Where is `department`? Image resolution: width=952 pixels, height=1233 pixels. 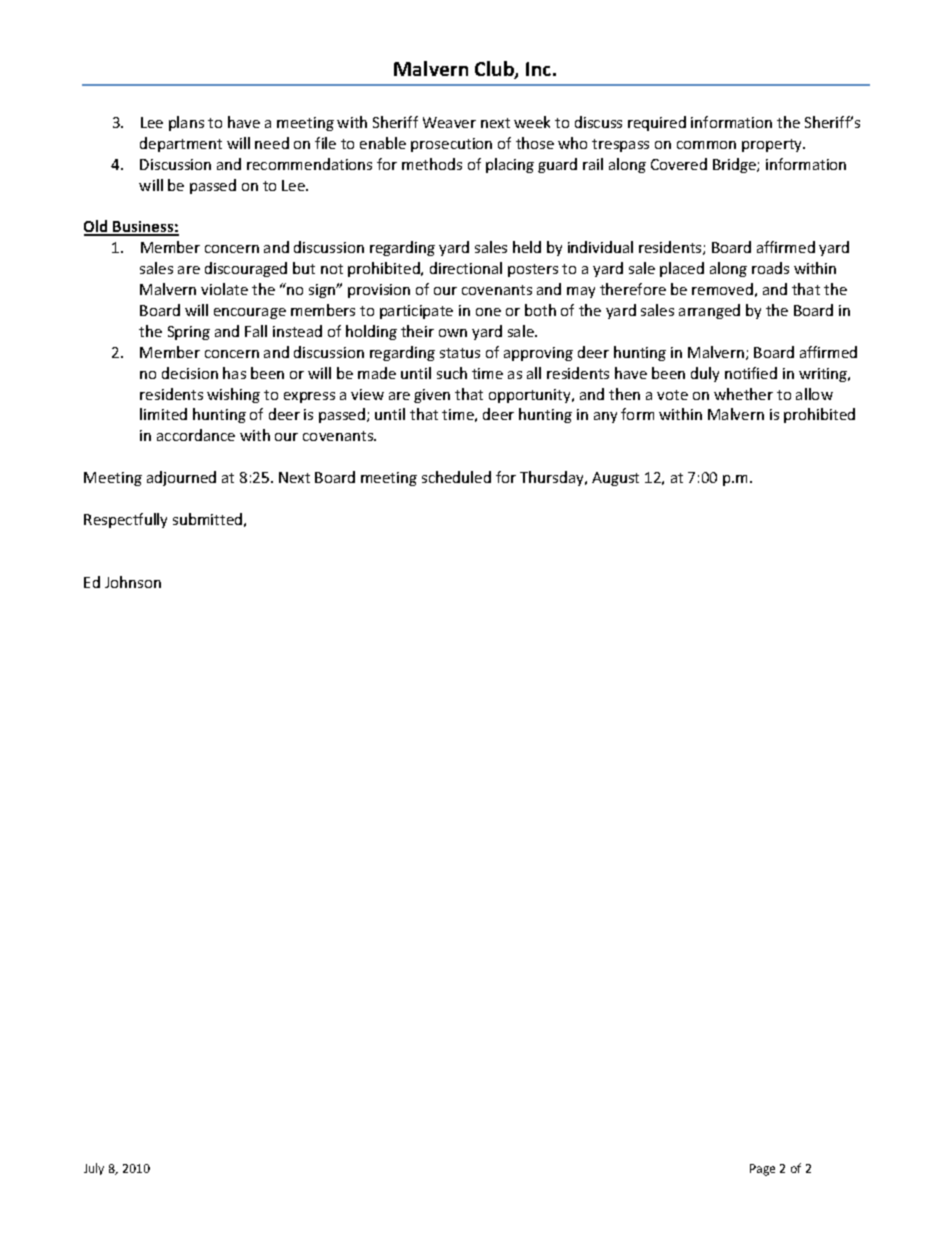
department is located at coordinates (181, 144).
